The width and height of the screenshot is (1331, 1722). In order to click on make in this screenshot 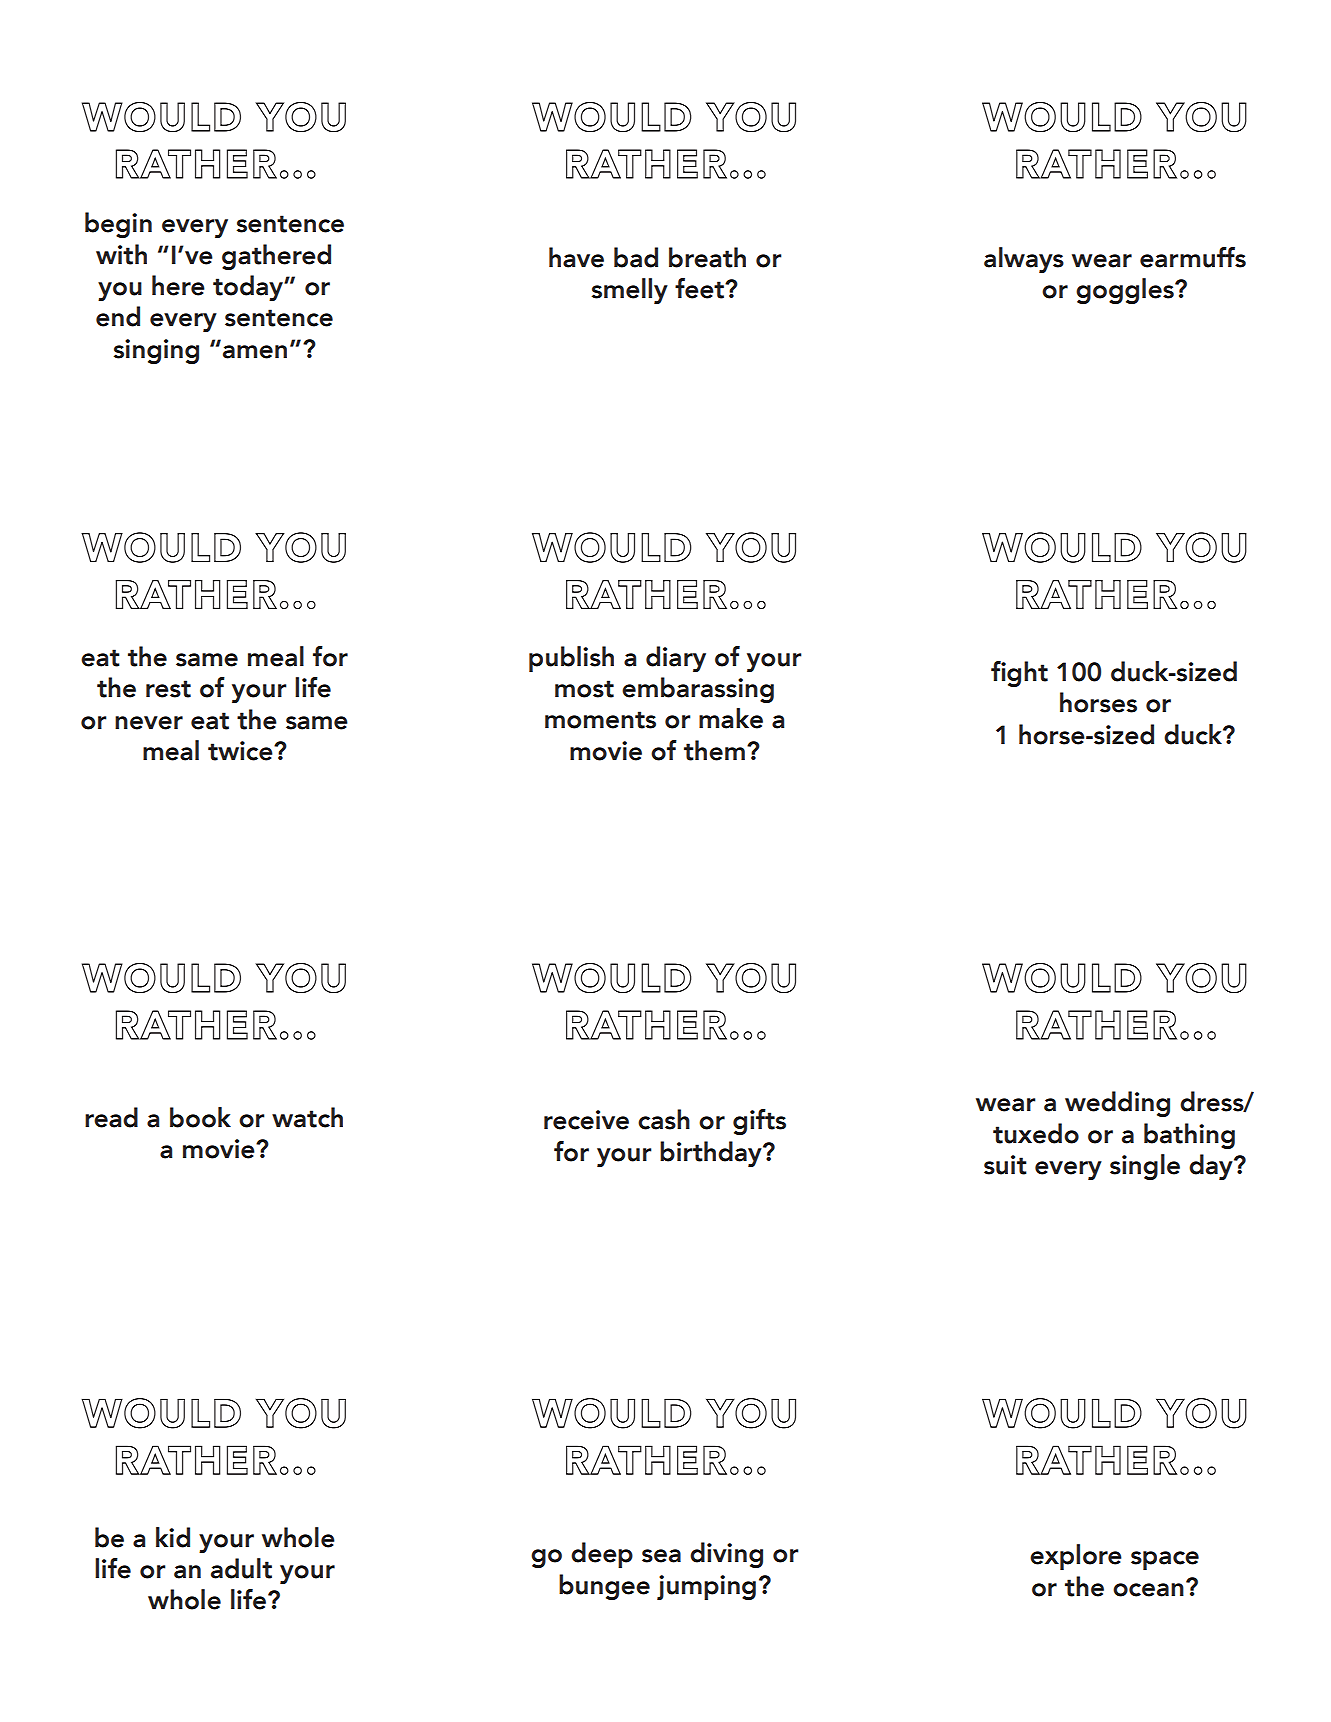, I will do `click(731, 718)`.
